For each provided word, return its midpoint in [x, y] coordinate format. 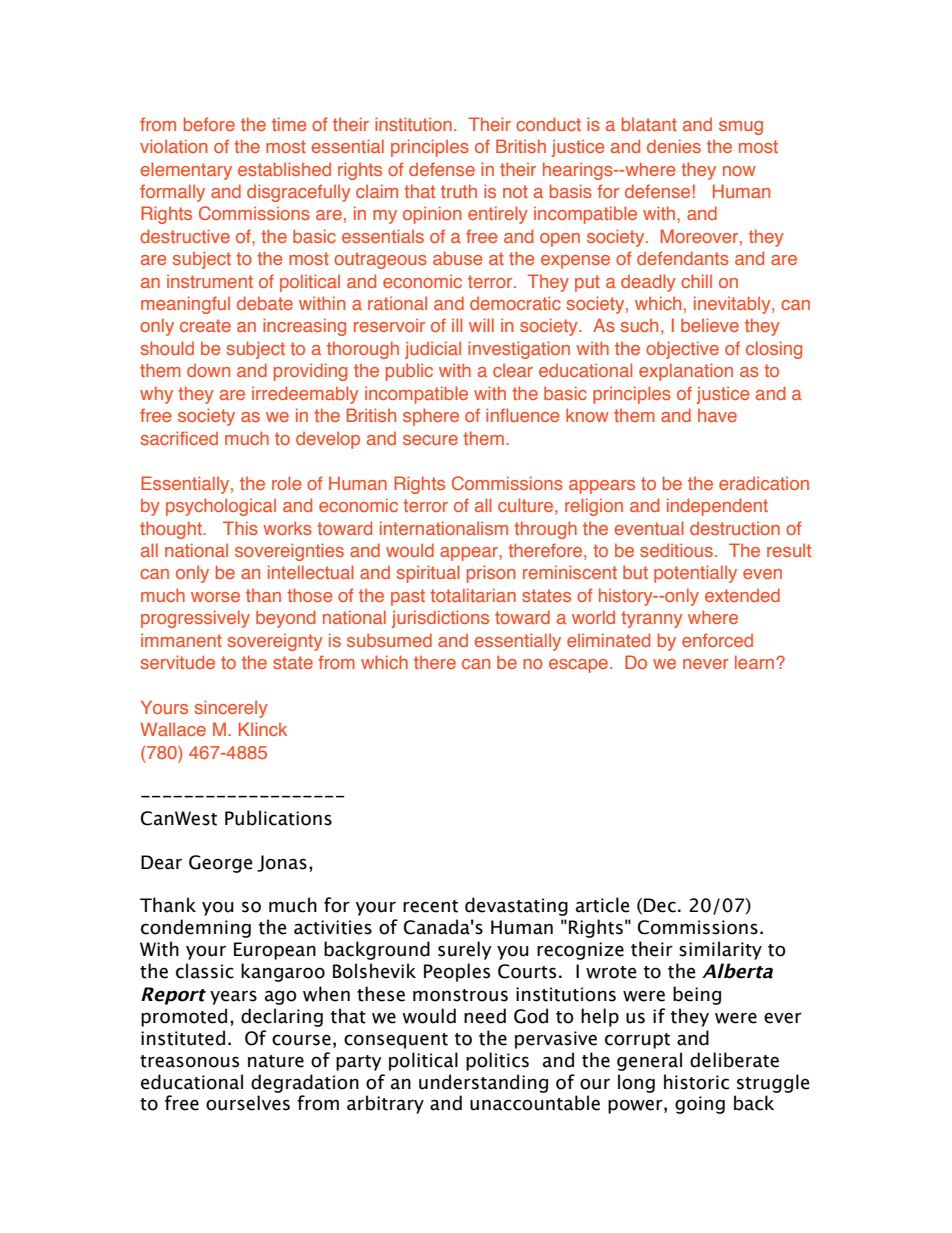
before [209, 124]
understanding [483, 1083]
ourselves [248, 1103]
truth [459, 191]
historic [696, 1082]
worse [215, 597]
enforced [717, 640]
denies [674, 146]
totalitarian [473, 595]
